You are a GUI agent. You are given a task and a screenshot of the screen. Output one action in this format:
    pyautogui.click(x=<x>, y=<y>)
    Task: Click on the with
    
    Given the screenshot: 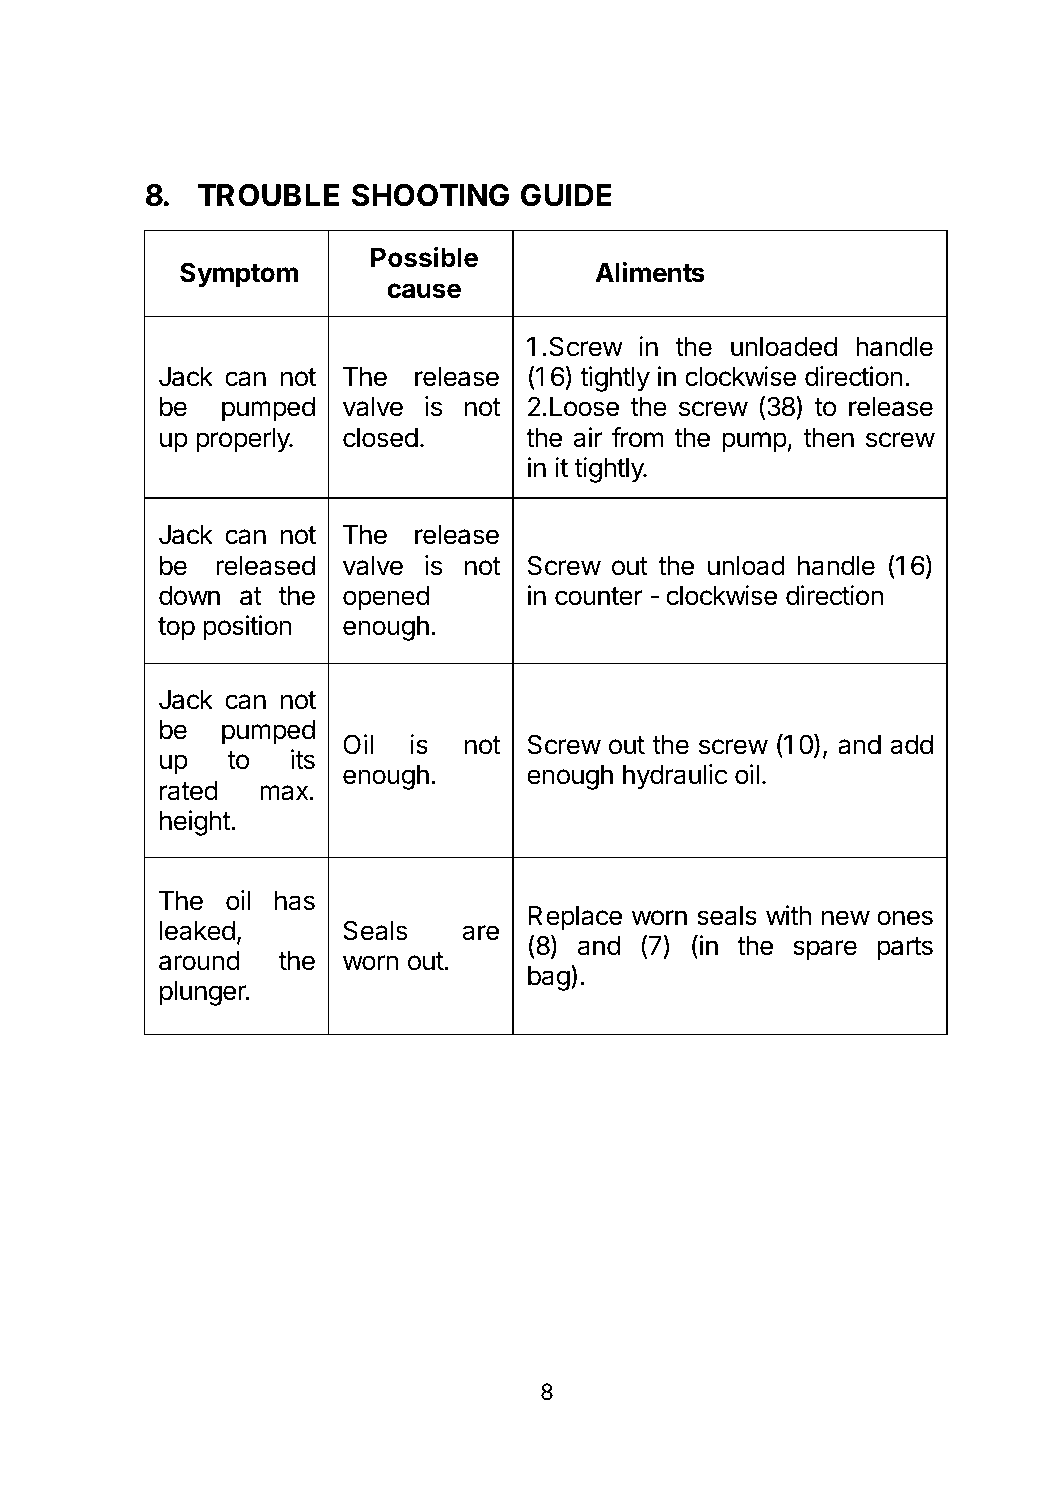 What is the action you would take?
    pyautogui.click(x=788, y=915)
